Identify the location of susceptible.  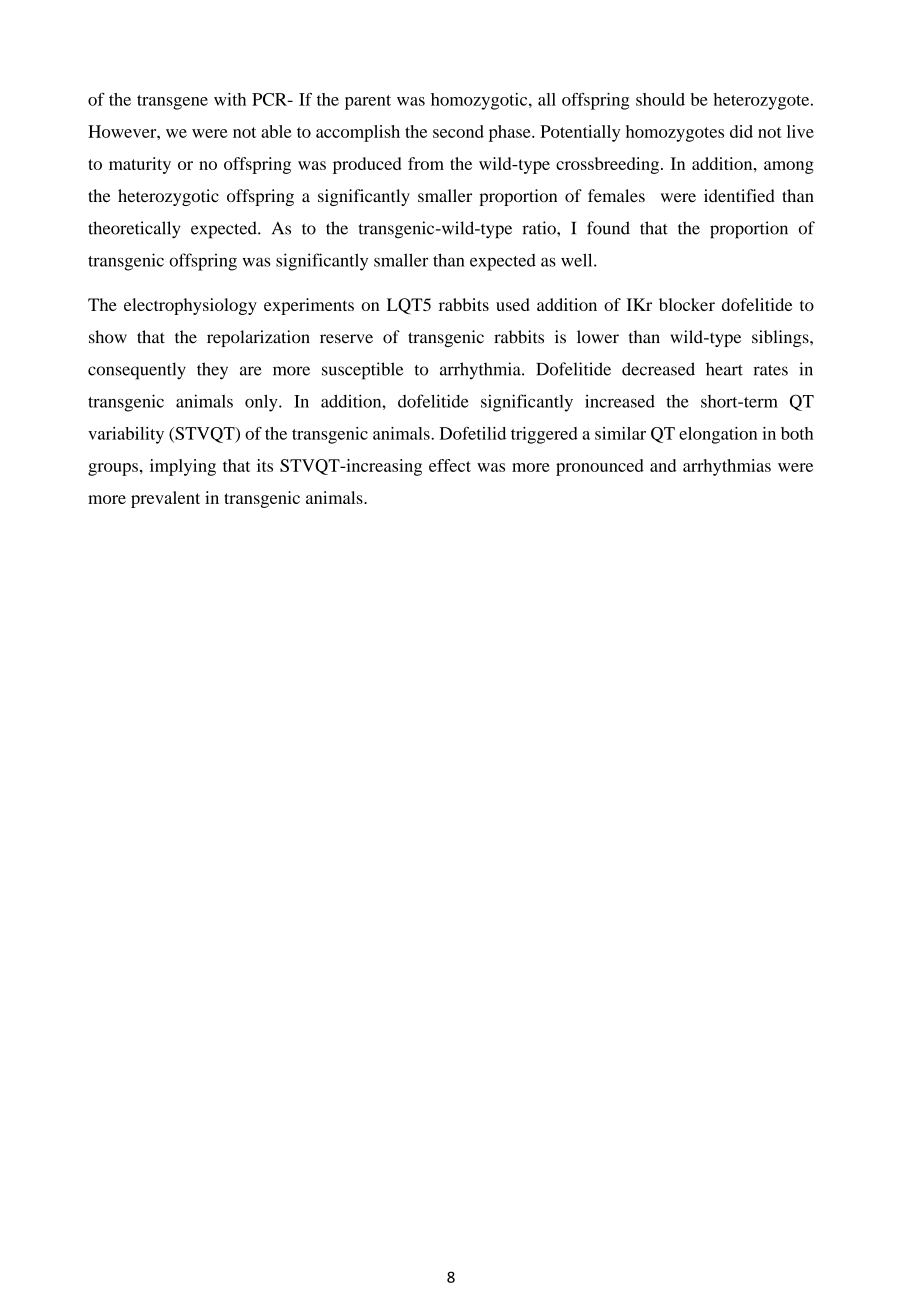
(363, 371).
